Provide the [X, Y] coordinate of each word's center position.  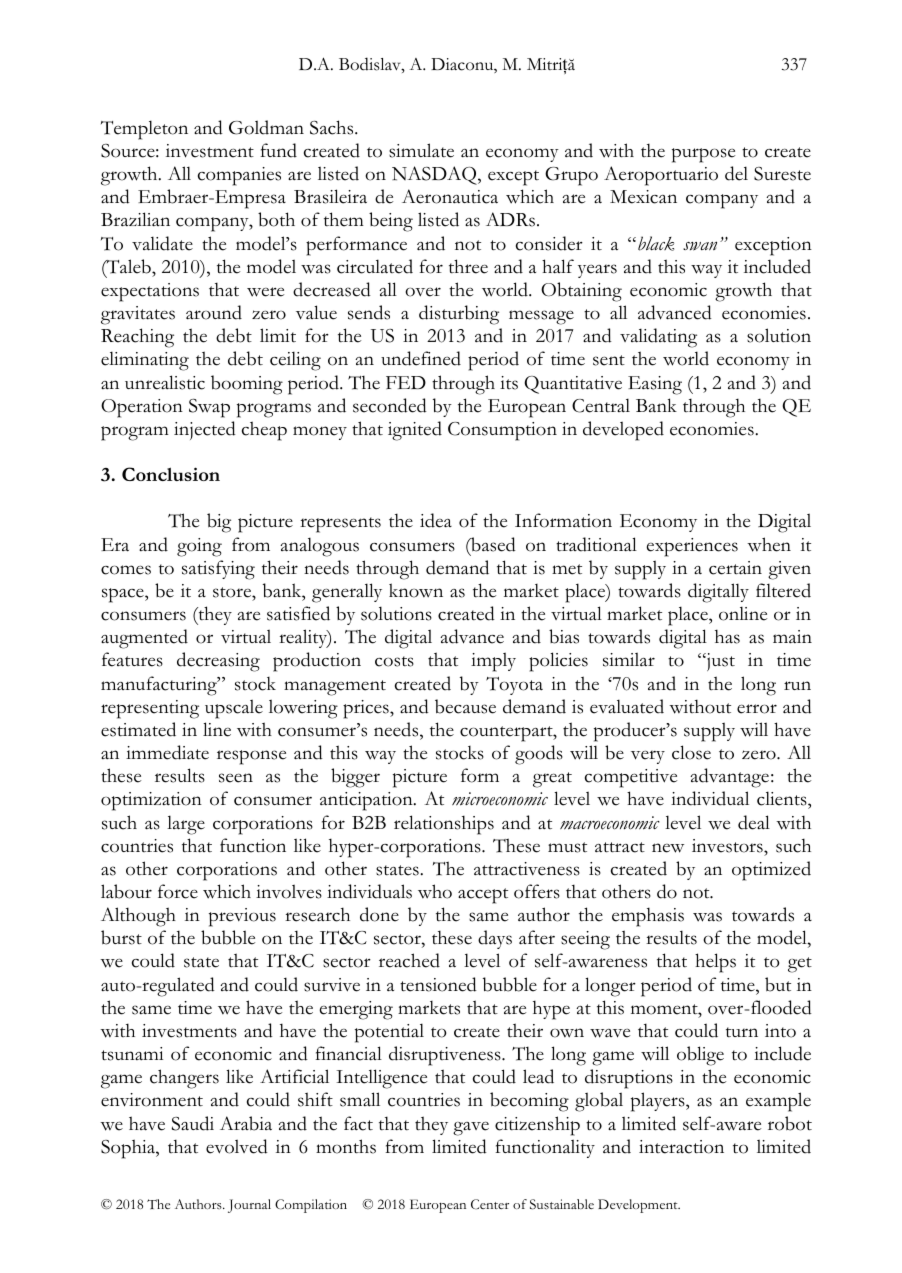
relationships [444, 825]
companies [239, 176]
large [186, 825]
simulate [421, 150]
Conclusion [171, 474]
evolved [237, 1146]
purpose [703, 155]
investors [728, 846]
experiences [692, 547]
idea [436, 520]
